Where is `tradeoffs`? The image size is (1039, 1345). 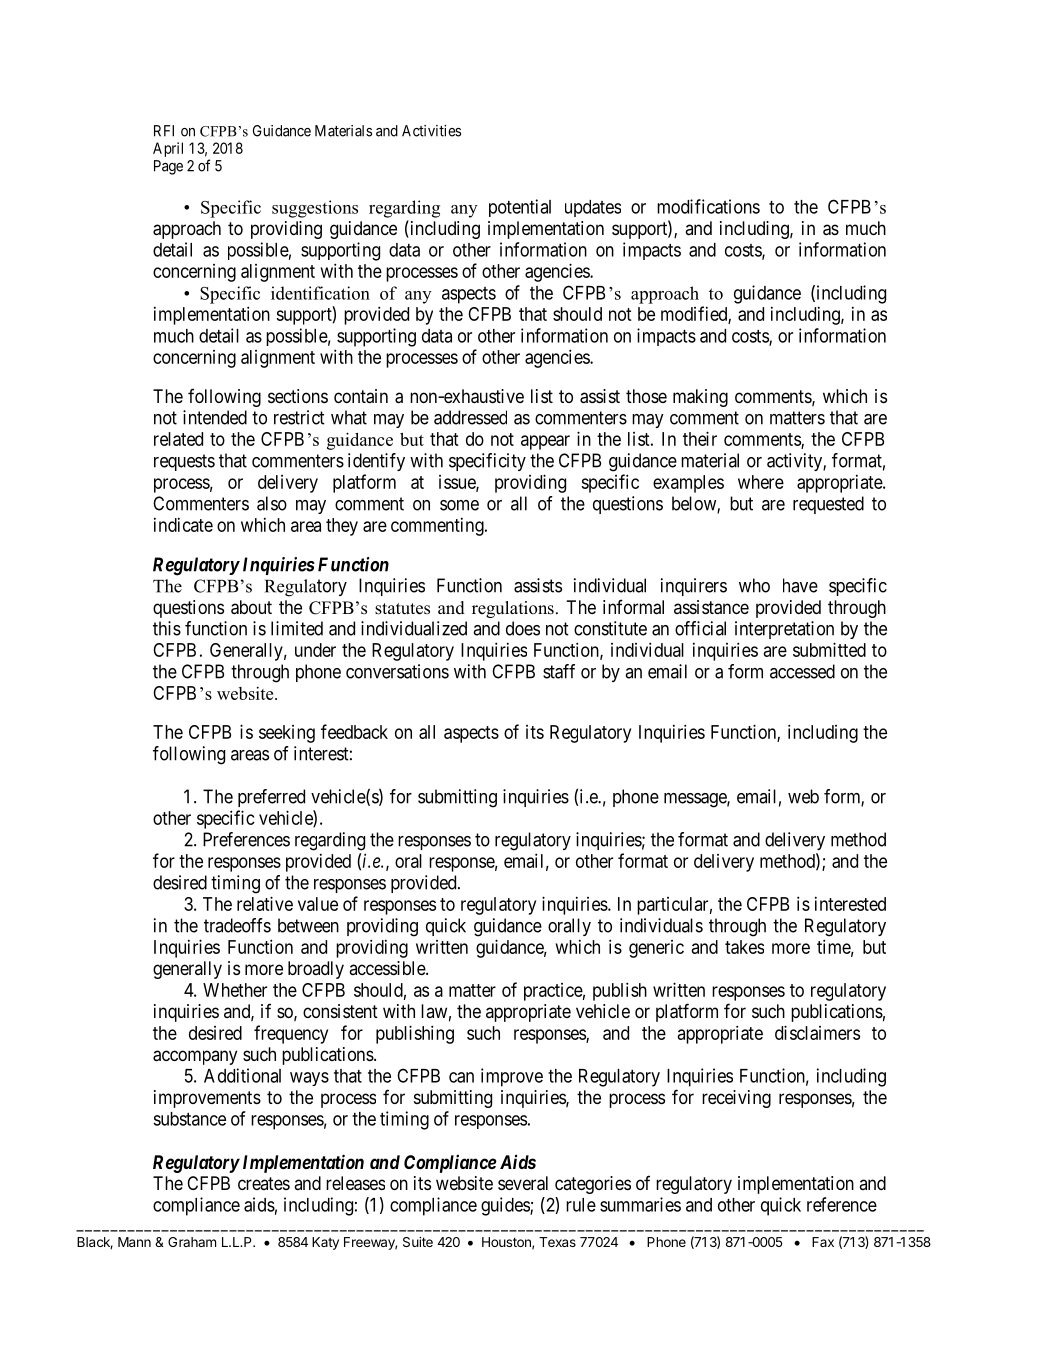 tradeoffs is located at coordinates (237, 925).
